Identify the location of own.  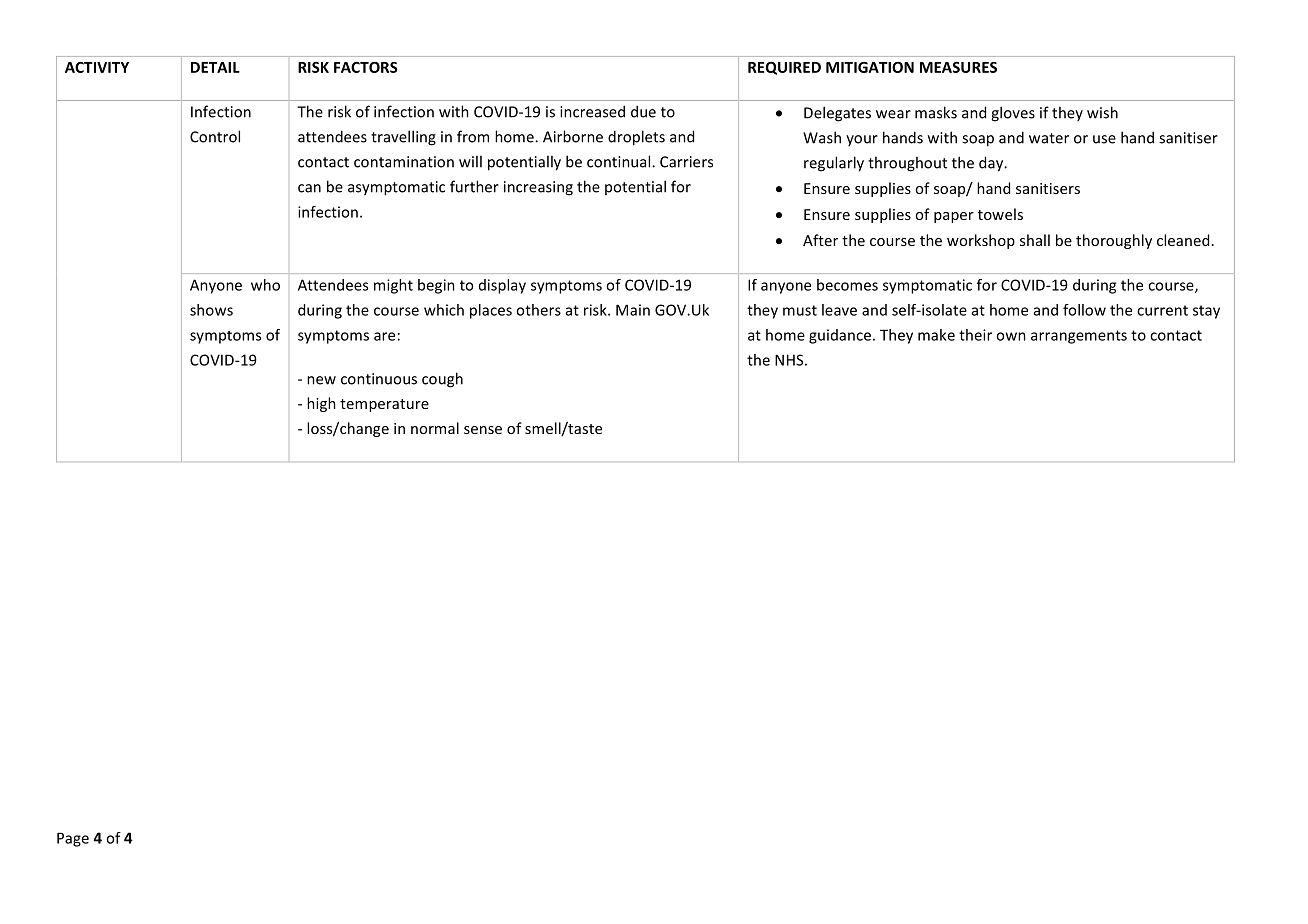
(1011, 336).
